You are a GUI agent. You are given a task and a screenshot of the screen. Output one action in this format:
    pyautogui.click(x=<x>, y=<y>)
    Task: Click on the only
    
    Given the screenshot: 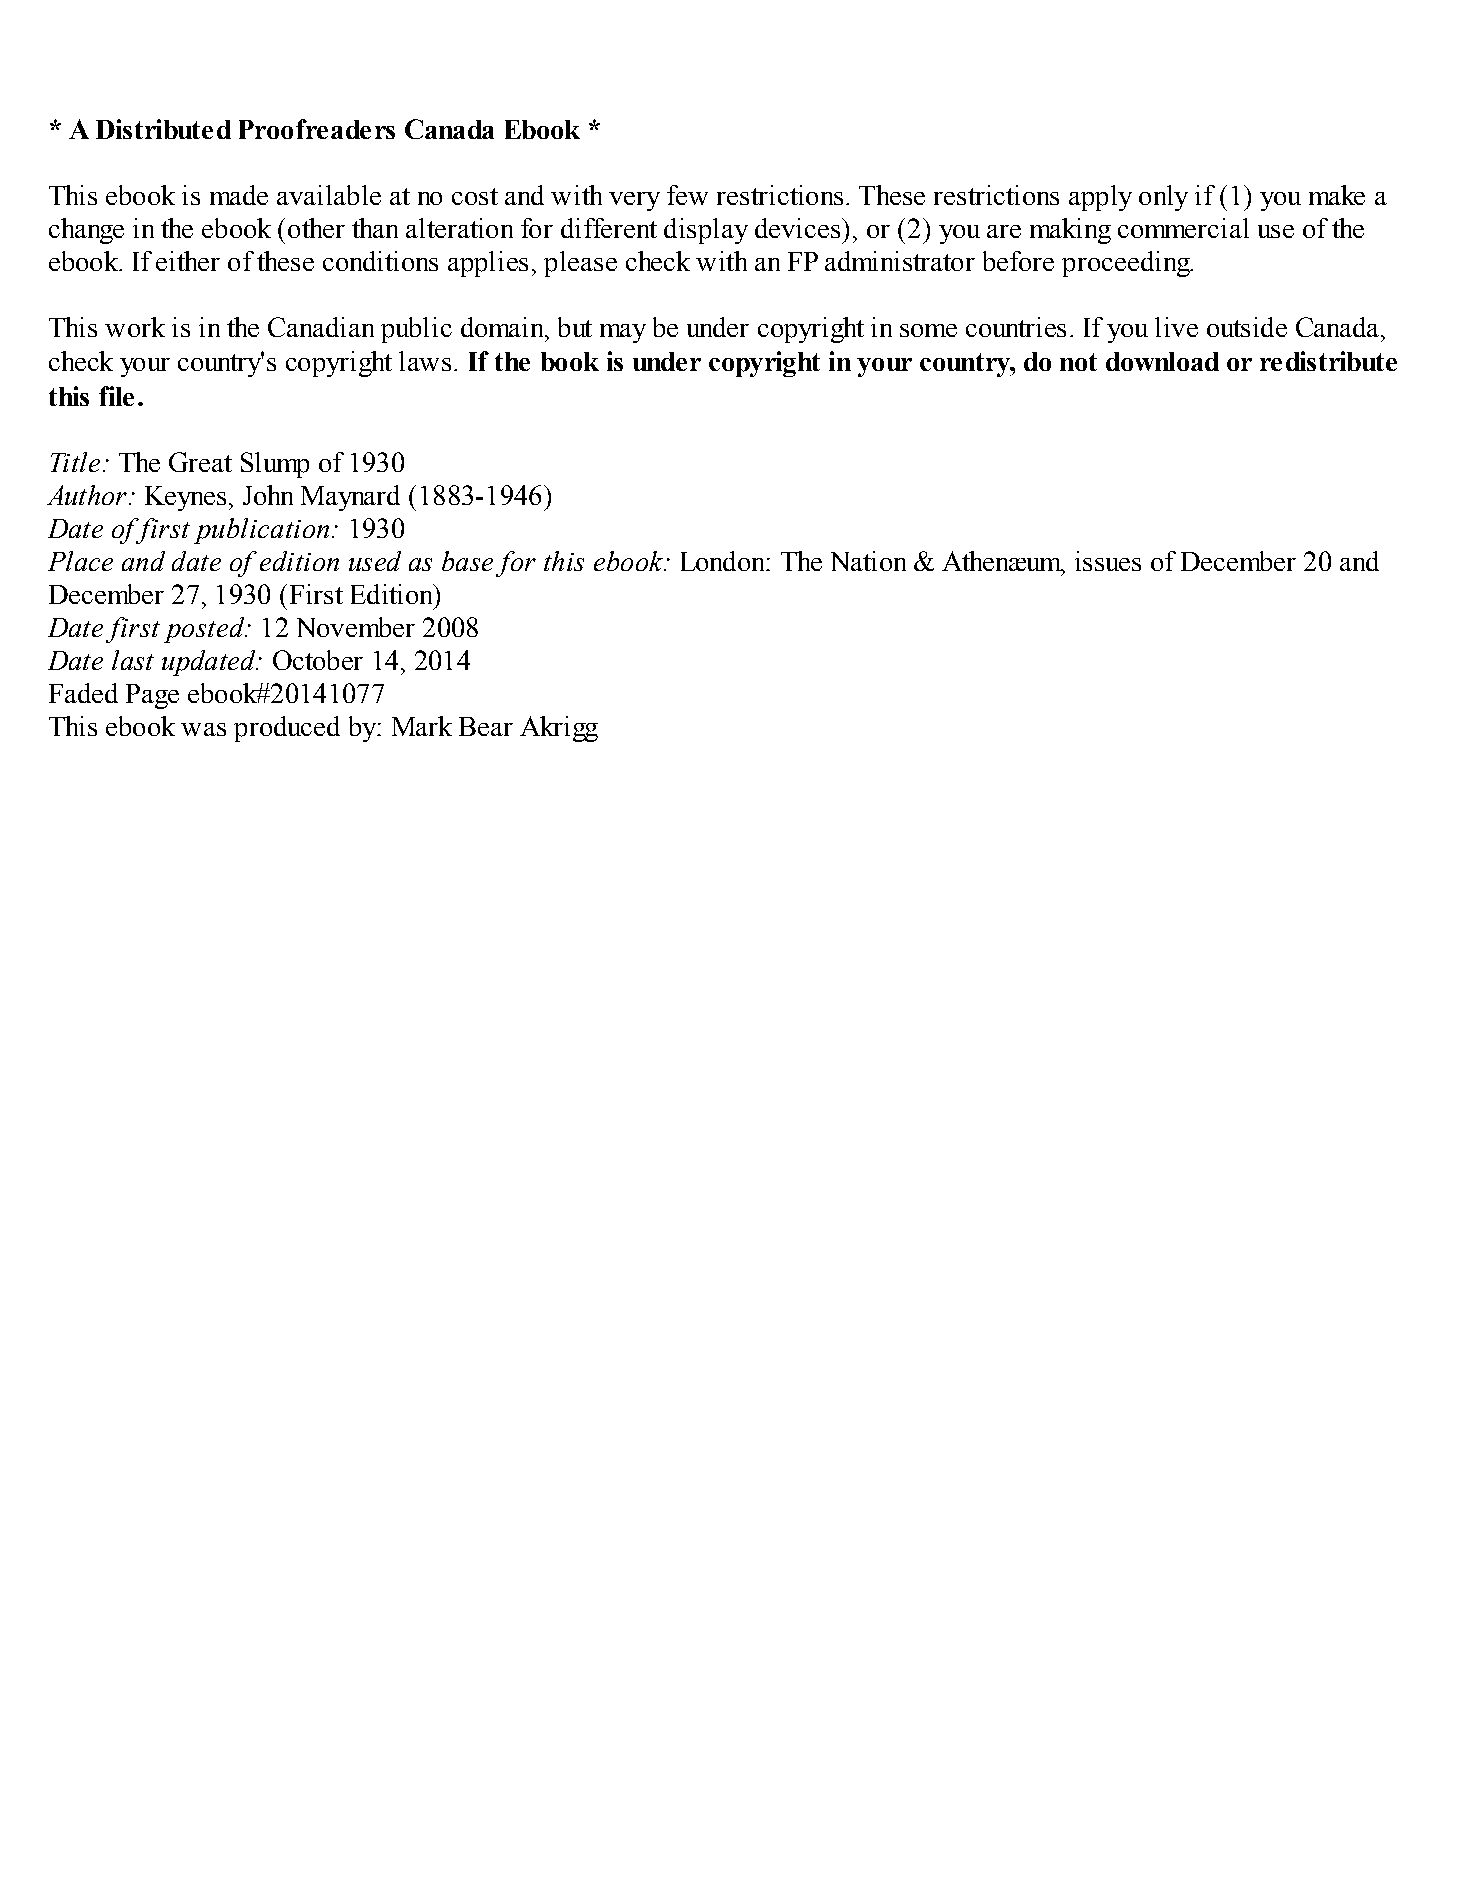 What is the action you would take?
    pyautogui.click(x=1163, y=198)
